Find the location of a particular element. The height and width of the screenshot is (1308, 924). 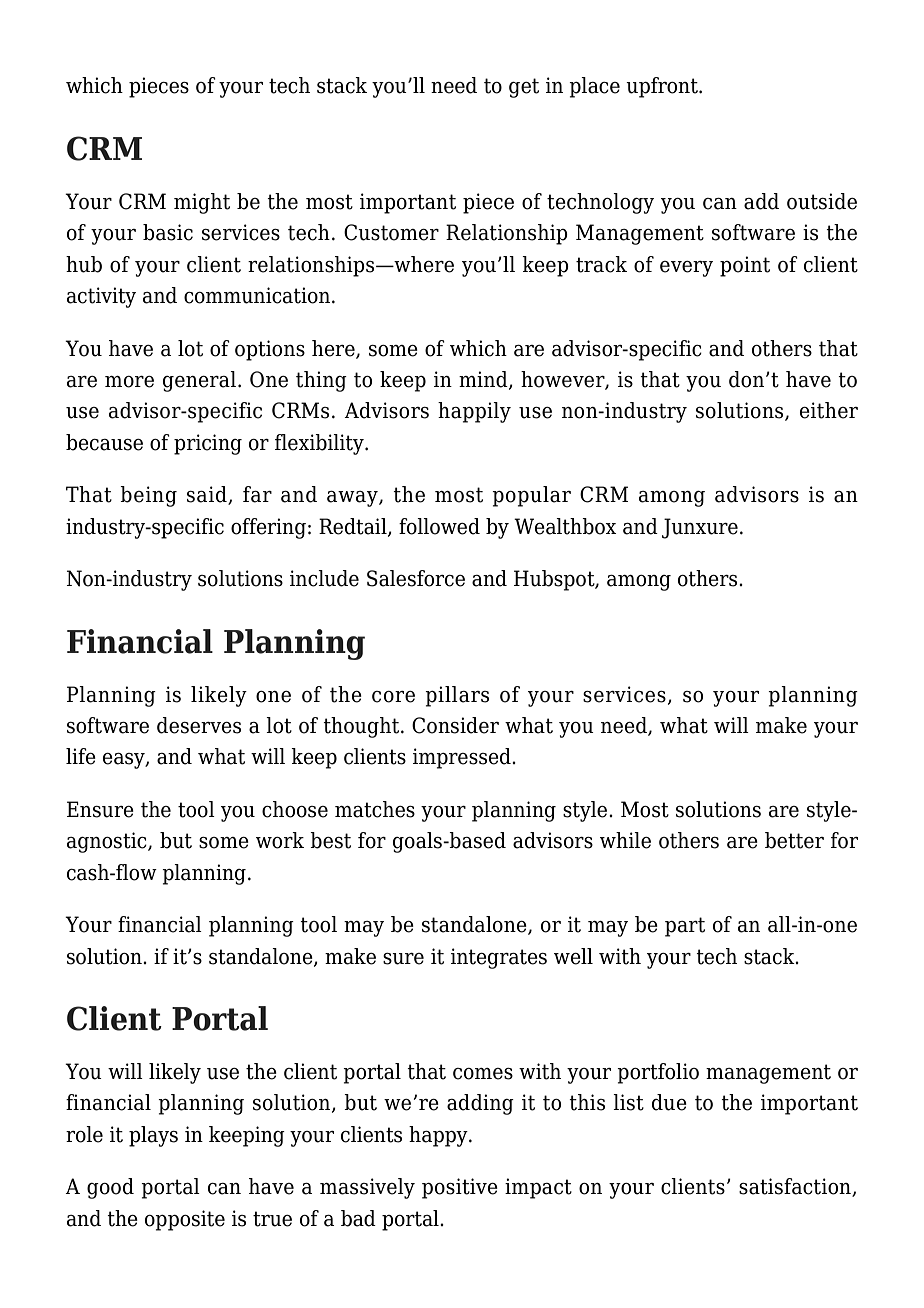

positive is located at coordinates (460, 1188).
